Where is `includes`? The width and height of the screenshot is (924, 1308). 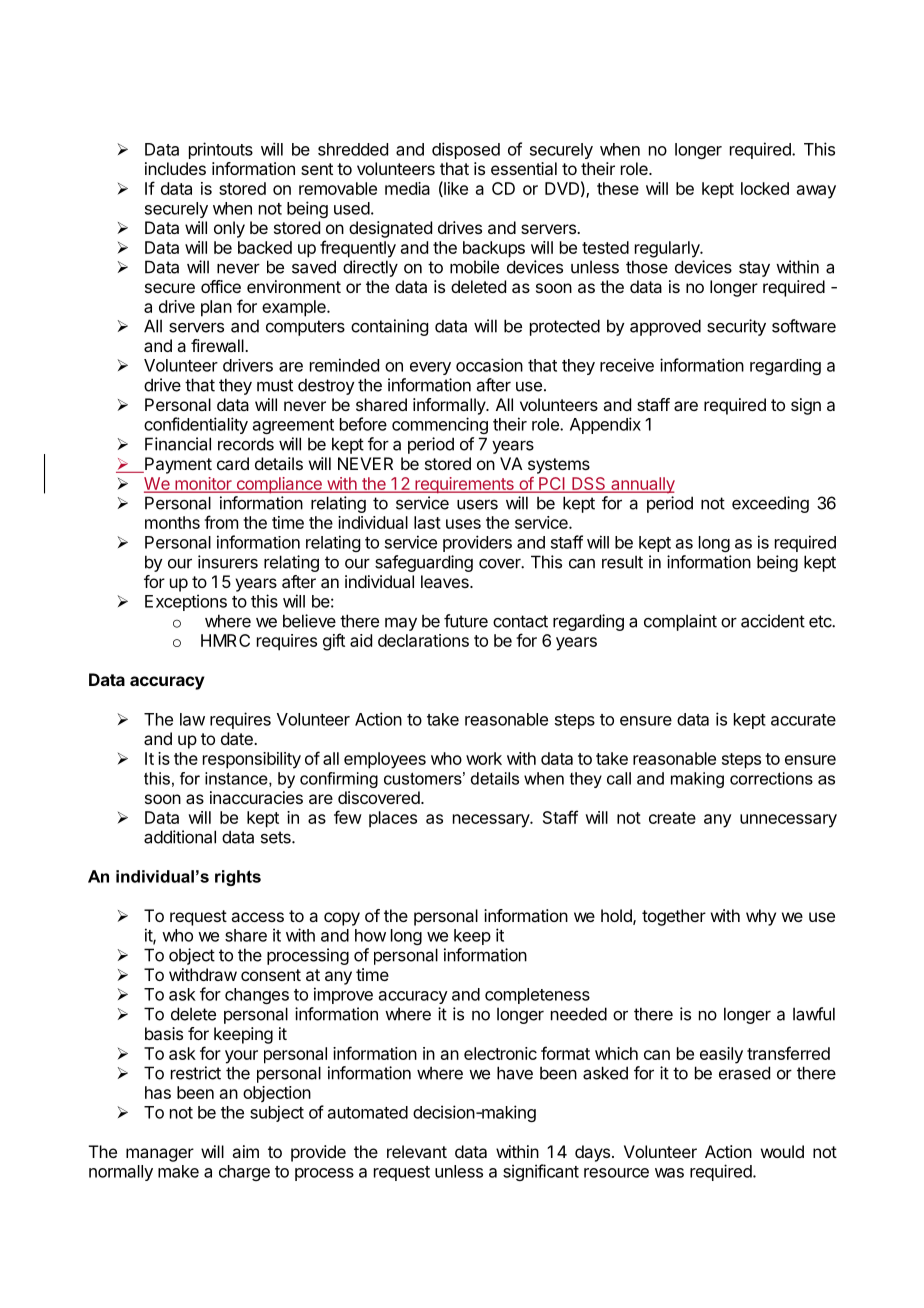 includes is located at coordinates (175, 168).
